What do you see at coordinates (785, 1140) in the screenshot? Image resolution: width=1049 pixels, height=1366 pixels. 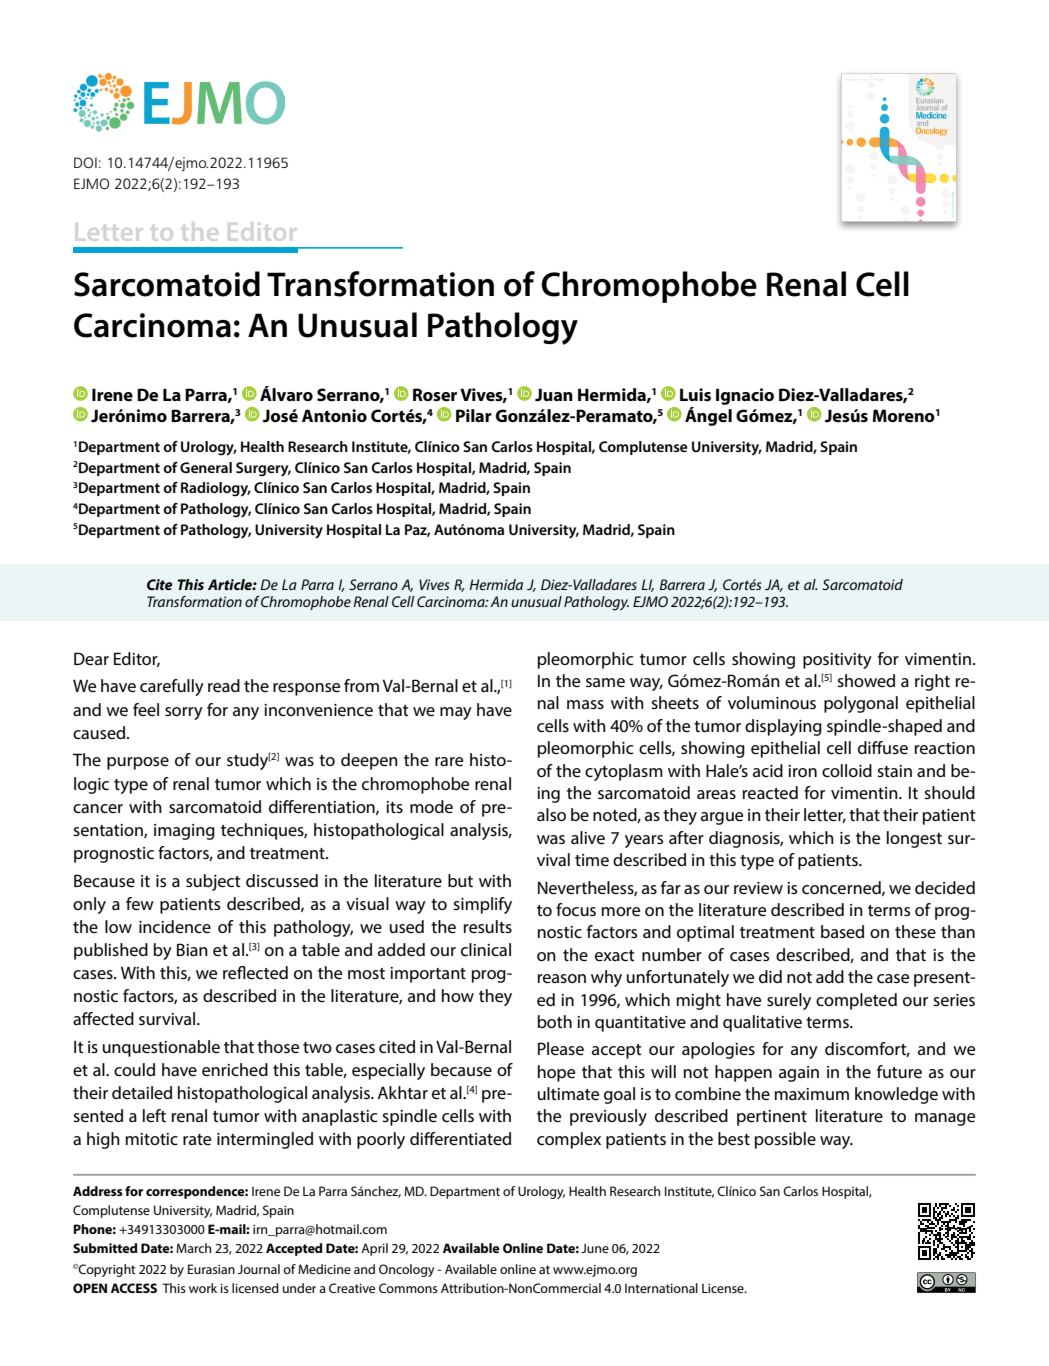 I see `possible` at bounding box center [785, 1140].
